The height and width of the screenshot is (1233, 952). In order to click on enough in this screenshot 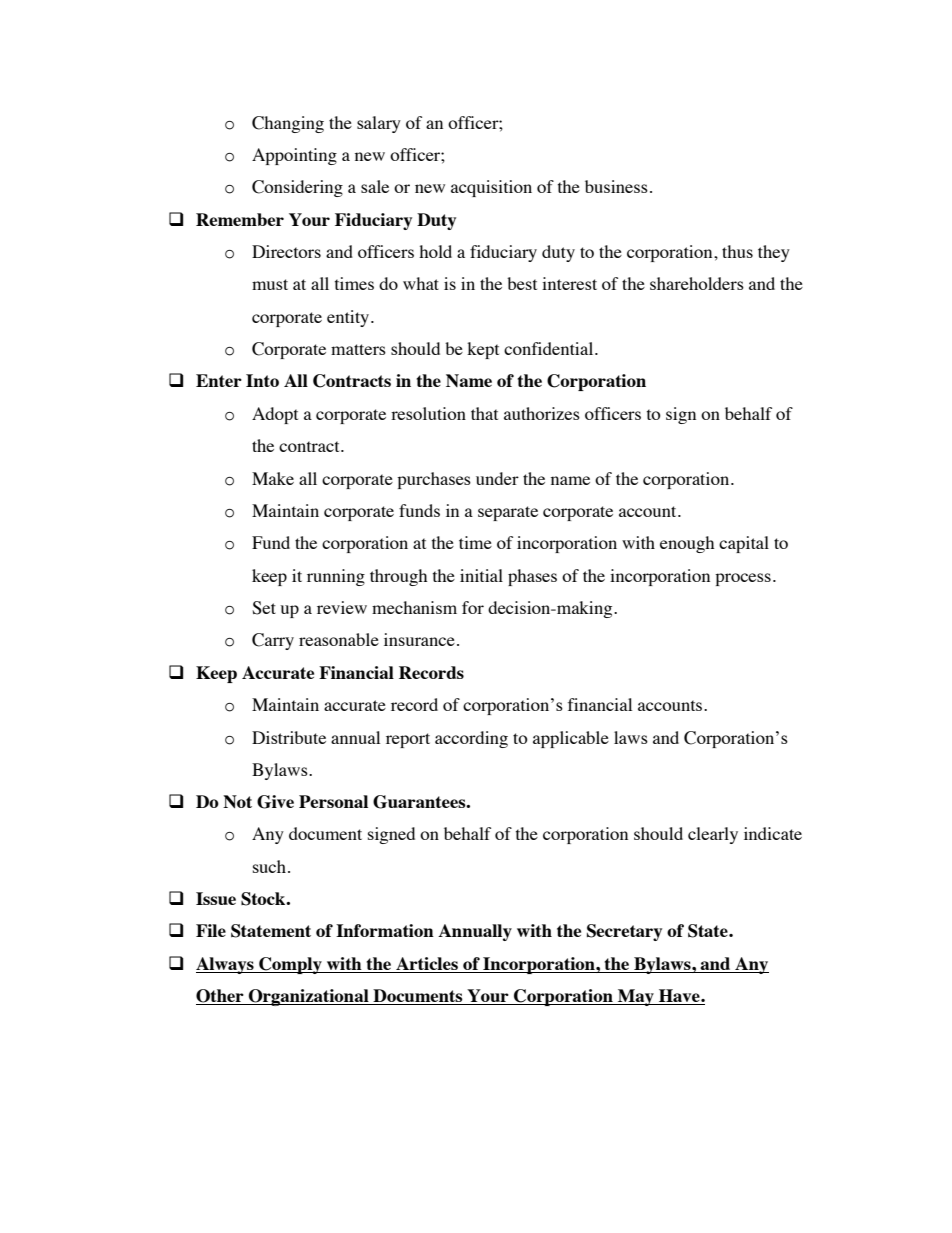, I will do `click(687, 544)`.
